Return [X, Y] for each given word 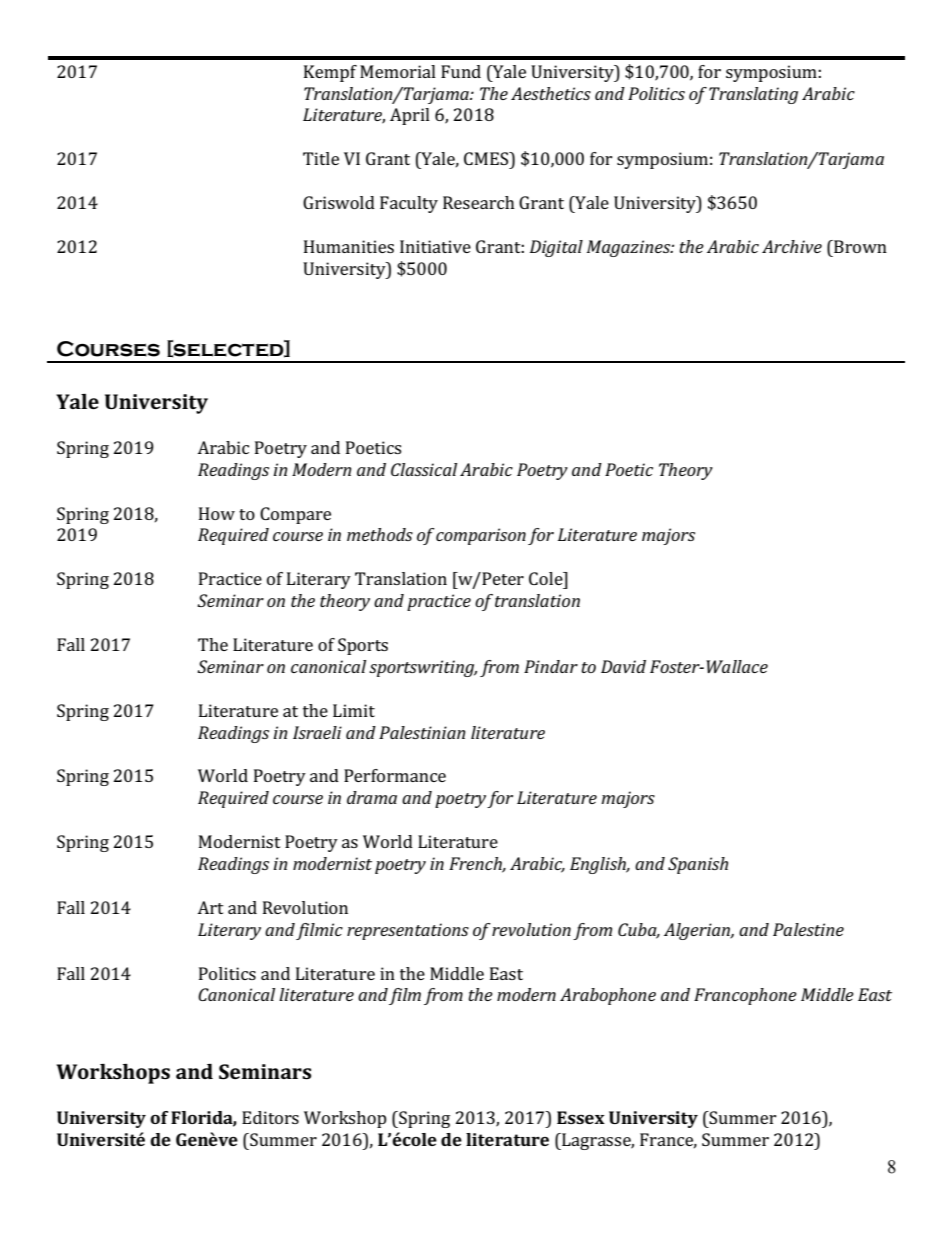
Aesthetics [551, 93]
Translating [753, 95]
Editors [270, 1117]
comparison [481, 536]
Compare [295, 515]
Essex [581, 1117]
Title [321, 158]
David [623, 666]
